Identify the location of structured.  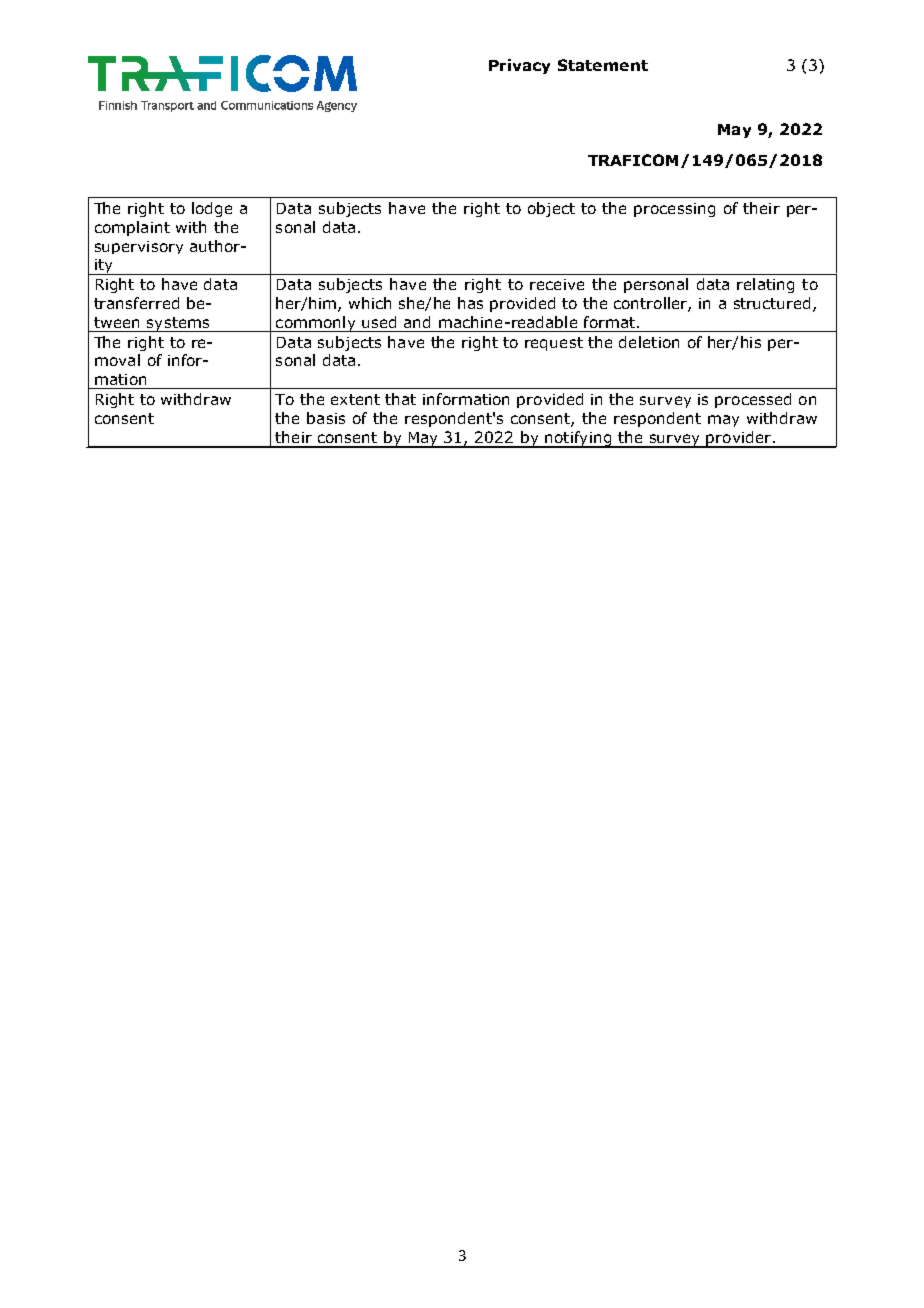
(774, 304).
